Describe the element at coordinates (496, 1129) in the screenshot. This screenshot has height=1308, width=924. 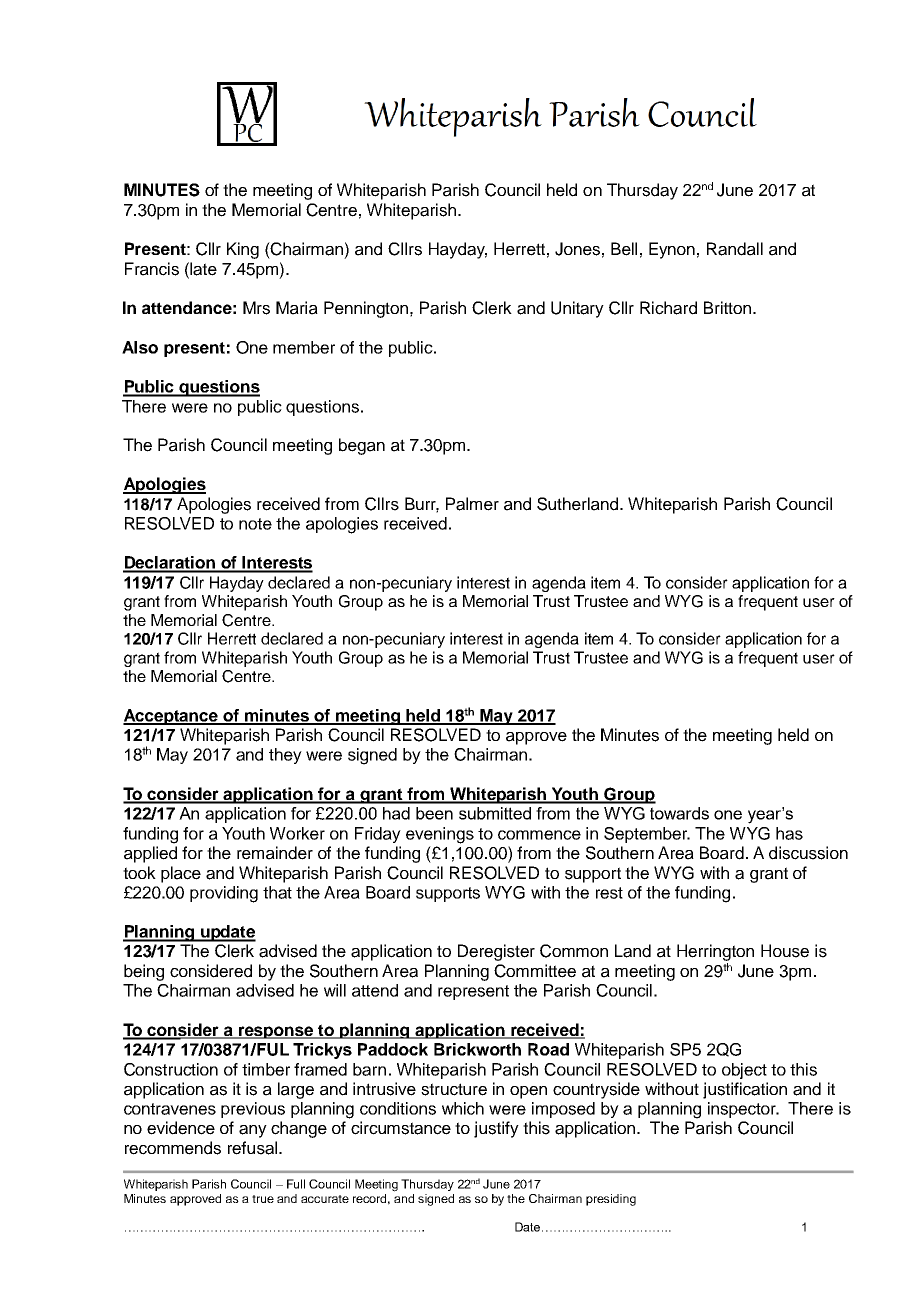
I see `justify` at that location.
